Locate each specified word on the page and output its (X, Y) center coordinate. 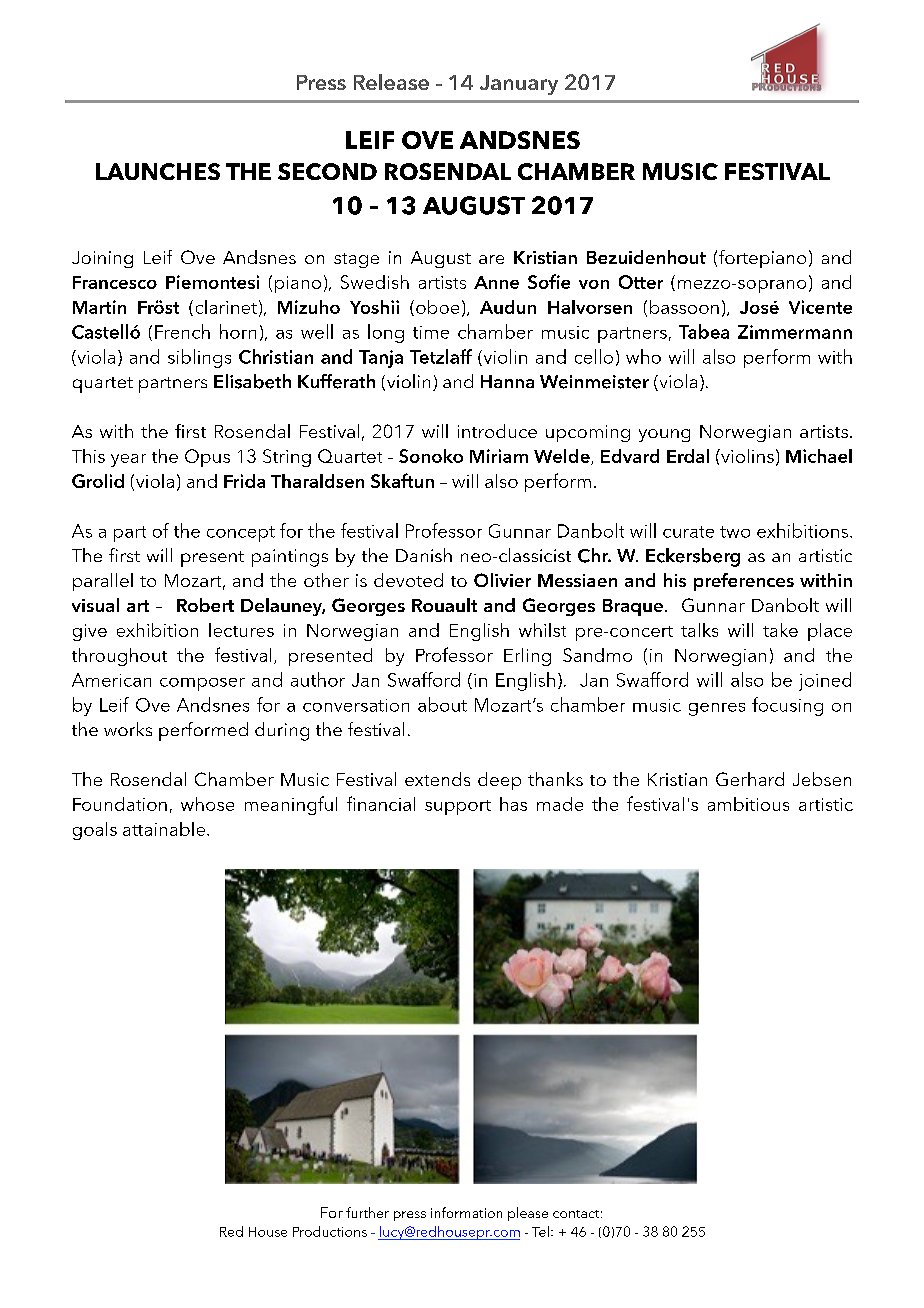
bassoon (684, 307)
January (519, 85)
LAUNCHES (158, 171)
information (466, 1212)
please (528, 1214)
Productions (330, 1231)
